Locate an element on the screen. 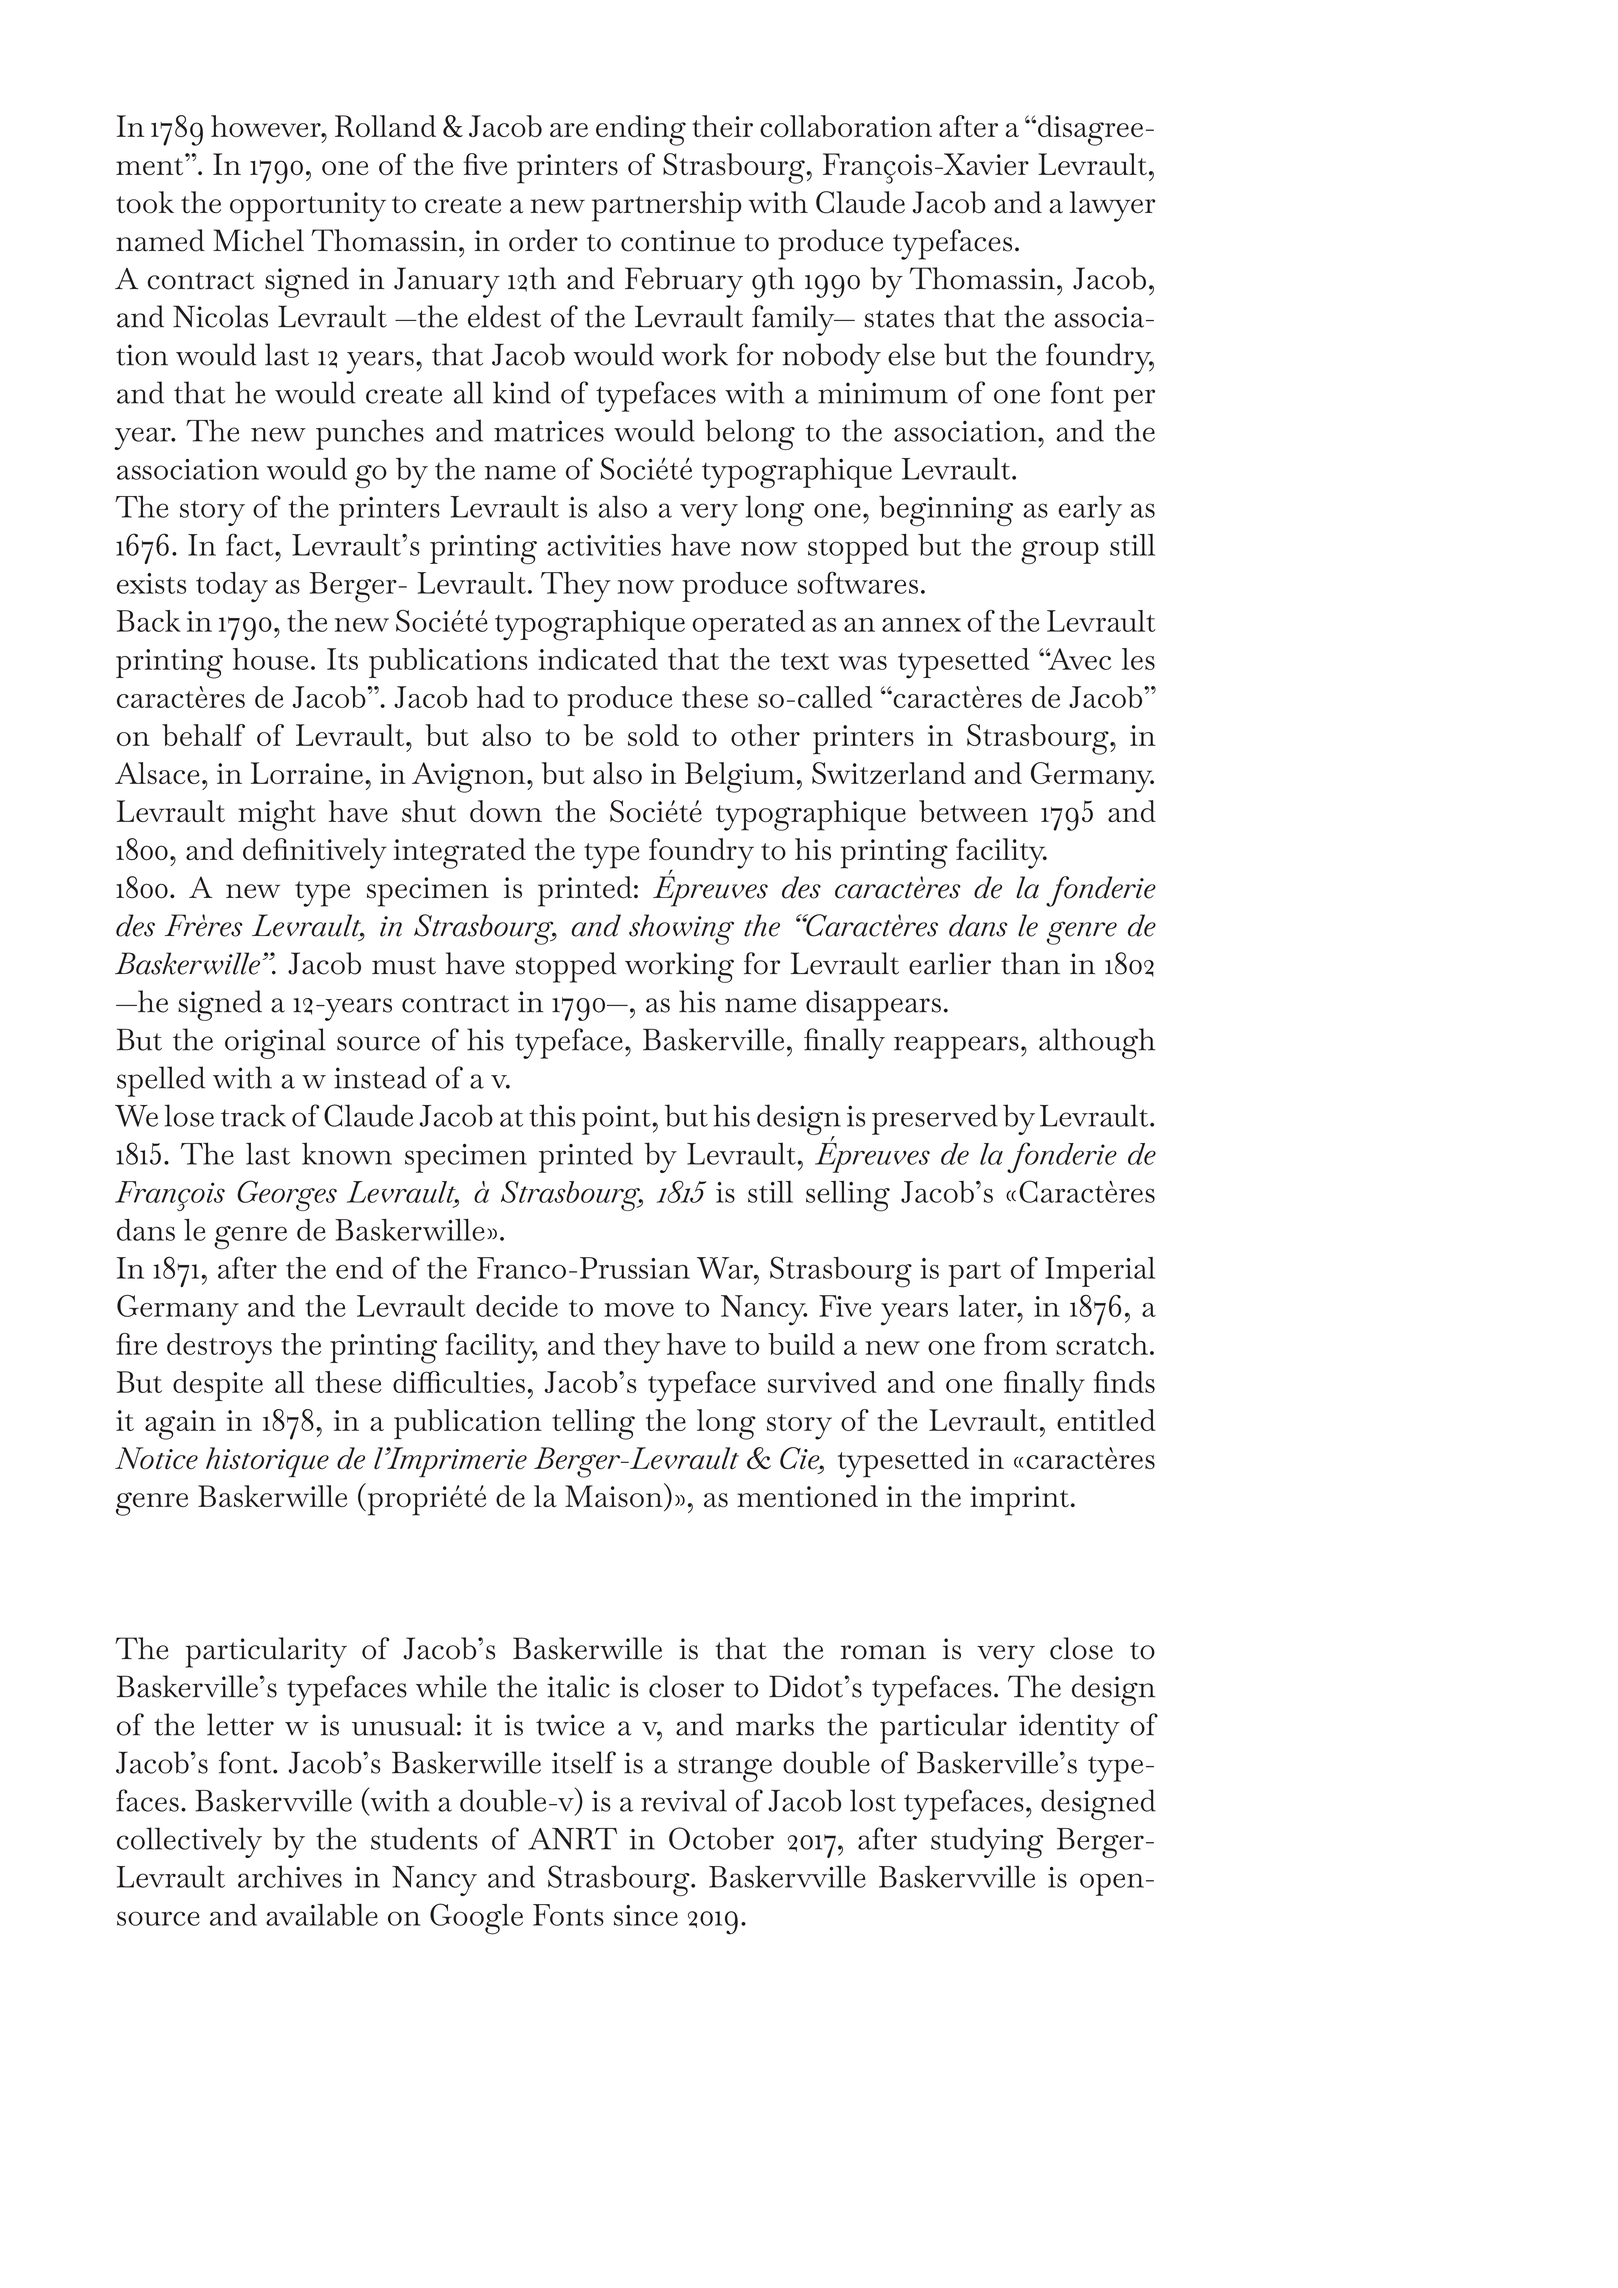  since is located at coordinates (646, 1915).
